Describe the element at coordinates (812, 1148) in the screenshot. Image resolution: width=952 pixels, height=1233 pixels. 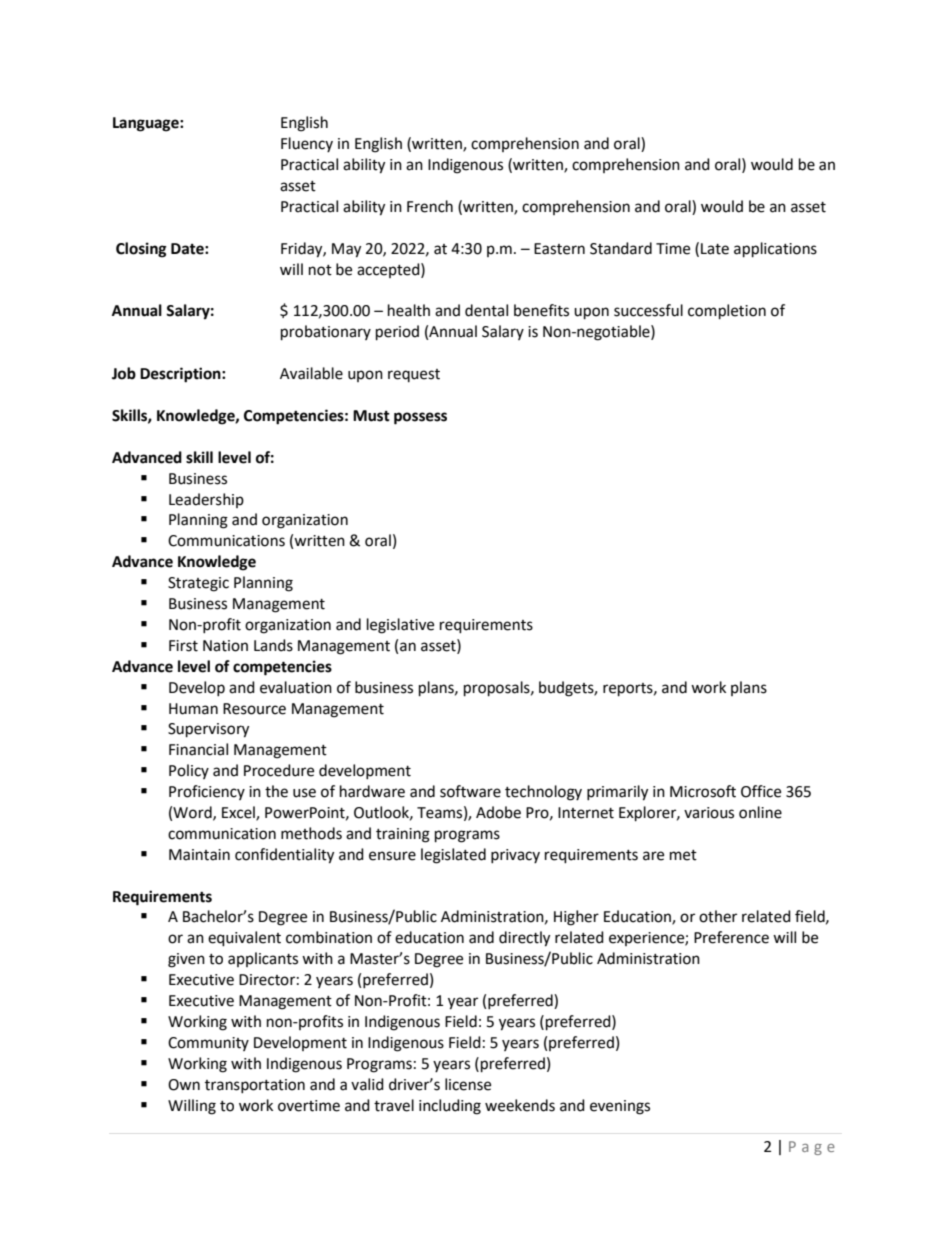
I see `Page` at that location.
